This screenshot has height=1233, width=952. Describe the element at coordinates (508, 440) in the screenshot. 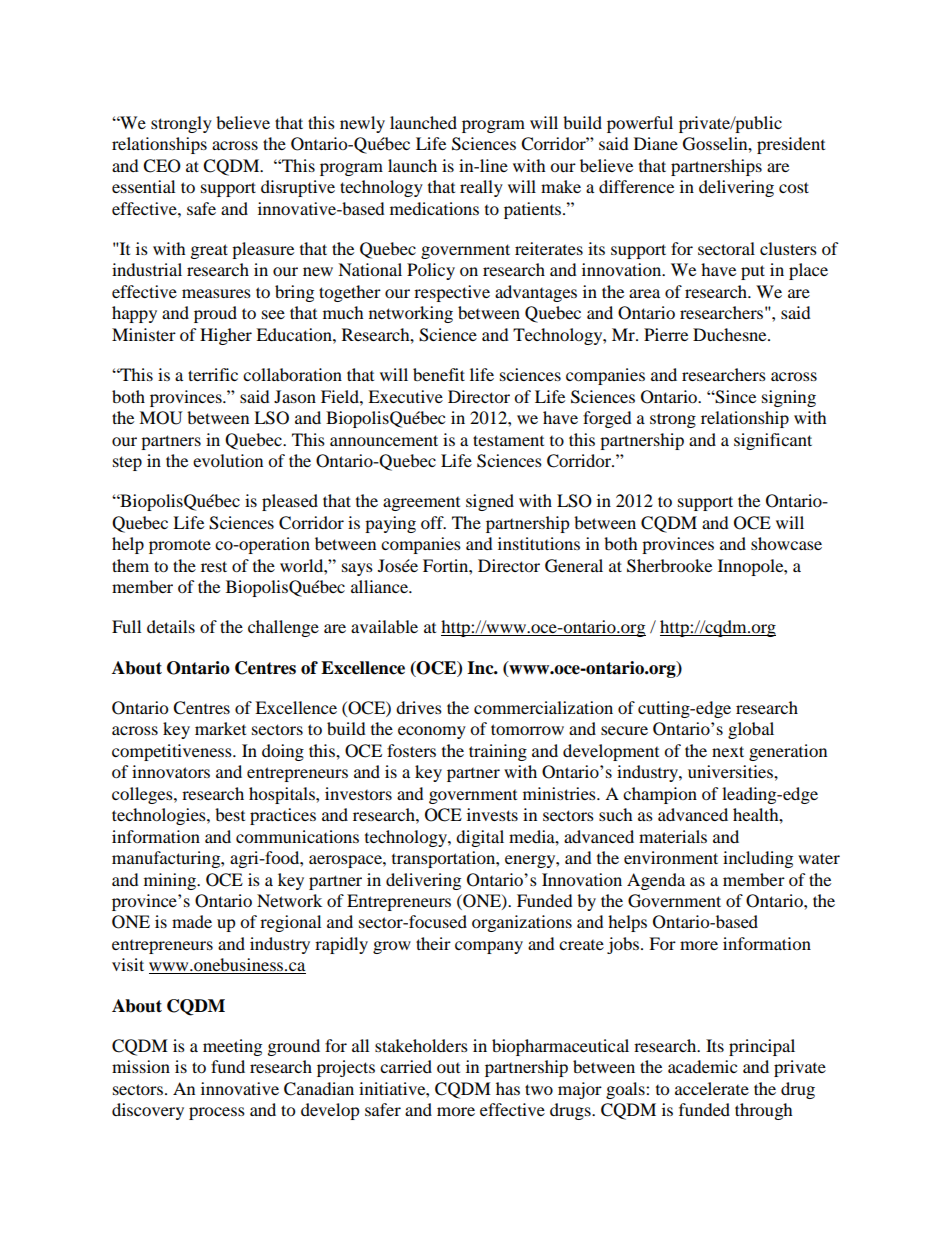

I see `testament` at that location.
